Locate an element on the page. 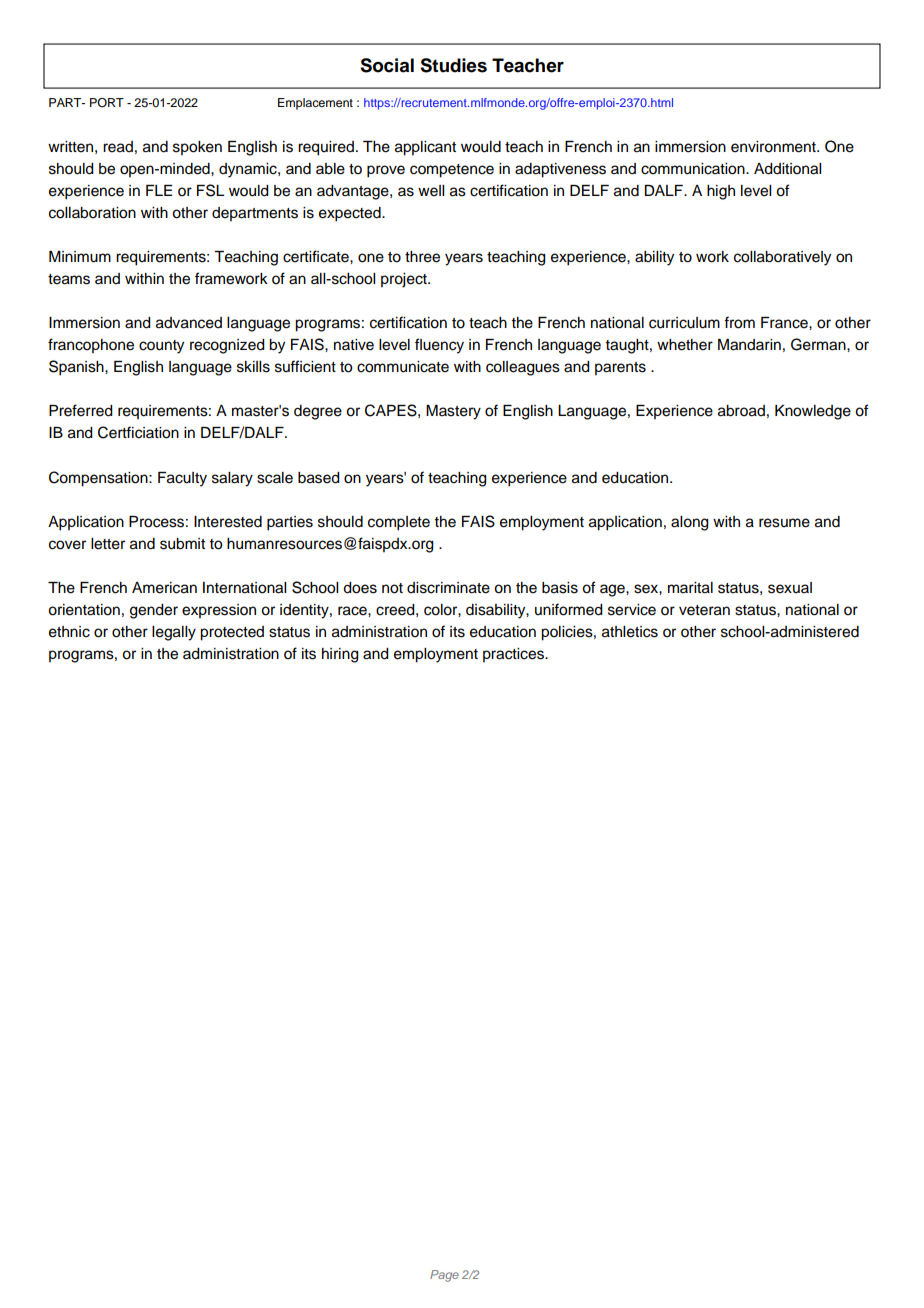  read is located at coordinates (118, 147).
